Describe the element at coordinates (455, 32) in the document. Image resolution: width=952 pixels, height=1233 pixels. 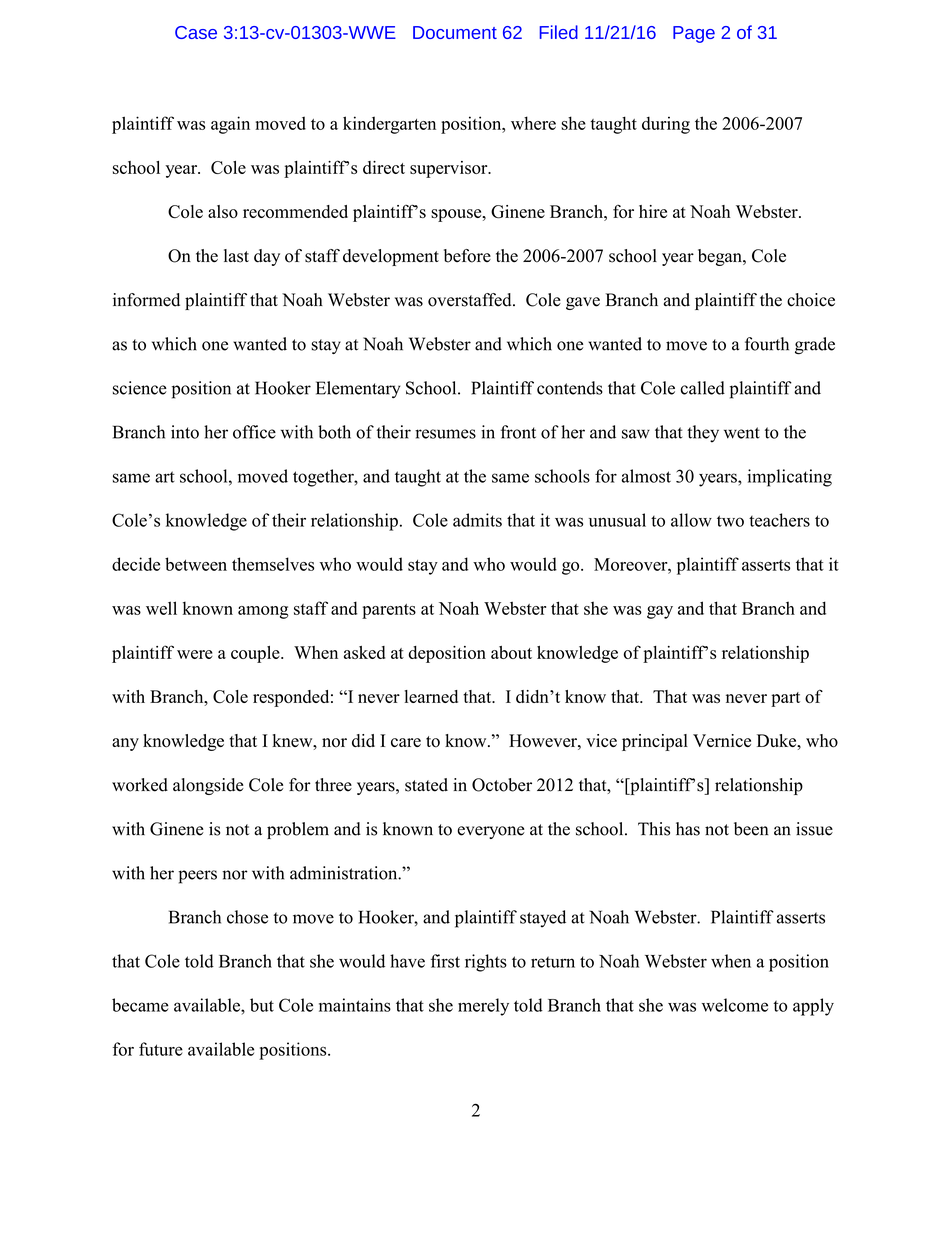
I see `Document` at that location.
